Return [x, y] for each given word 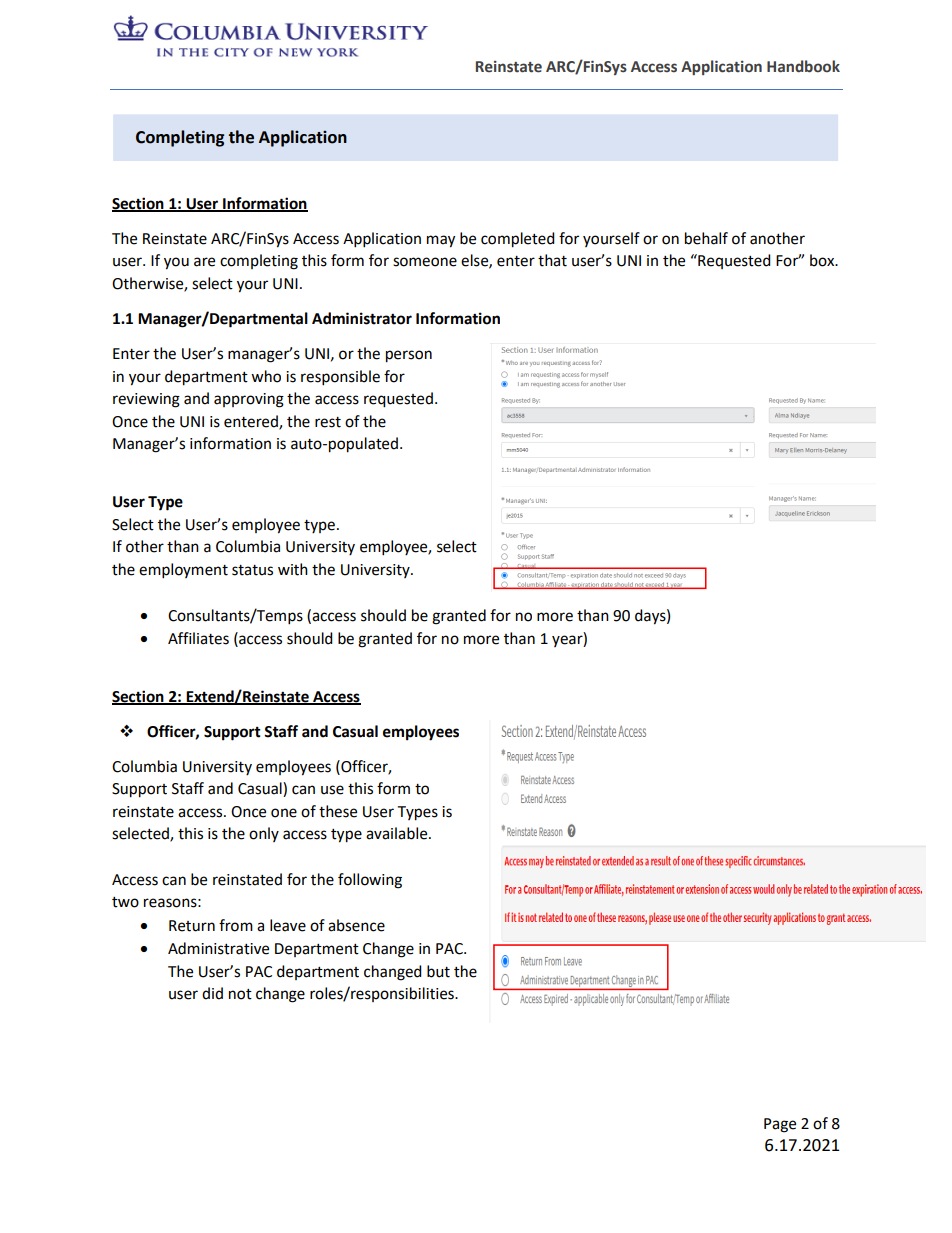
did [212, 993]
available [398, 833]
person [409, 356]
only [264, 834]
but [438, 971]
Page [780, 1125]
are [204, 262]
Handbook [803, 66]
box [823, 260]
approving [249, 400]
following [370, 881]
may [441, 241]
